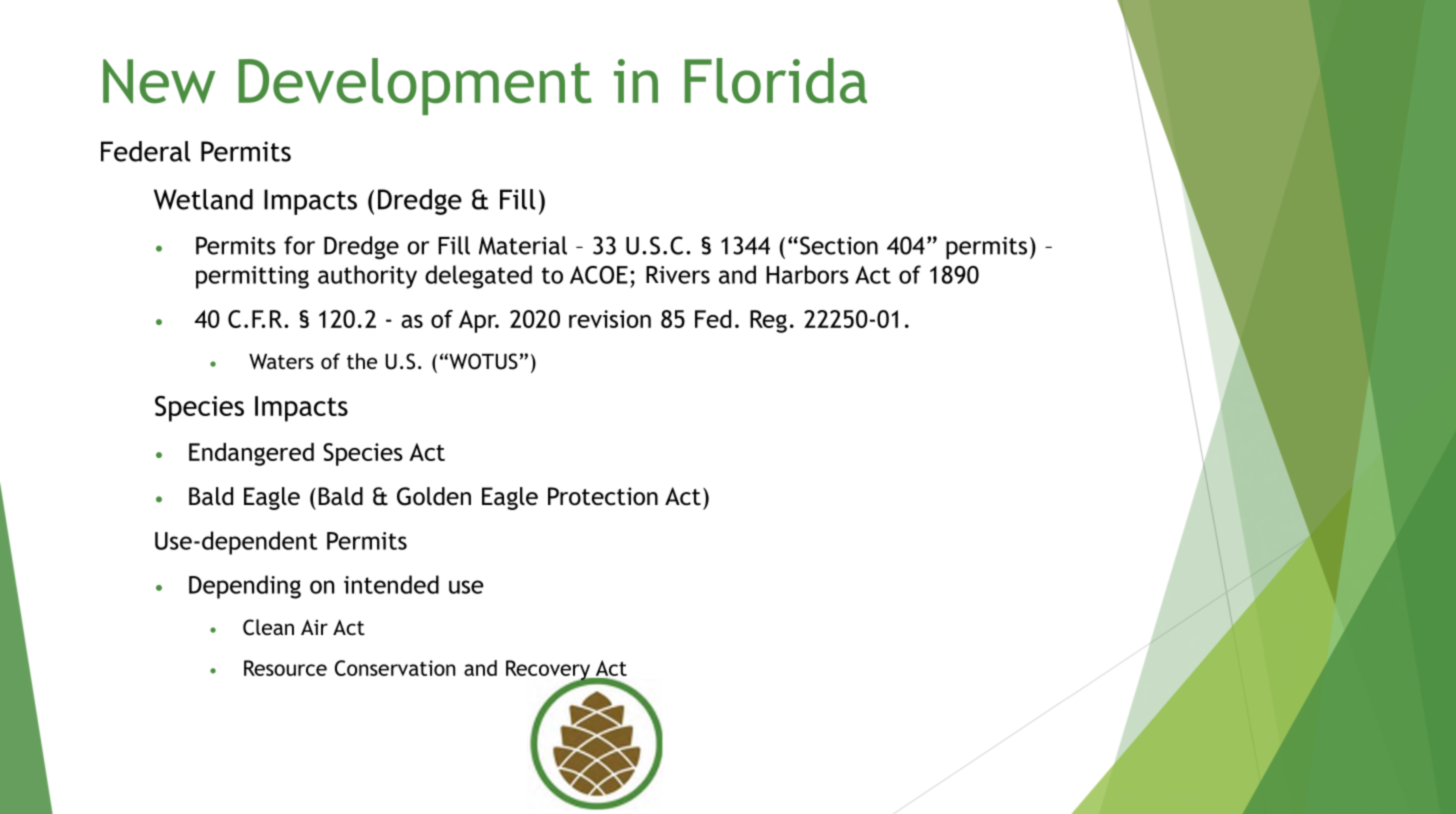 Image resolution: width=1456 pixels, height=814 pixels. I want to click on Clean, so click(268, 627).
